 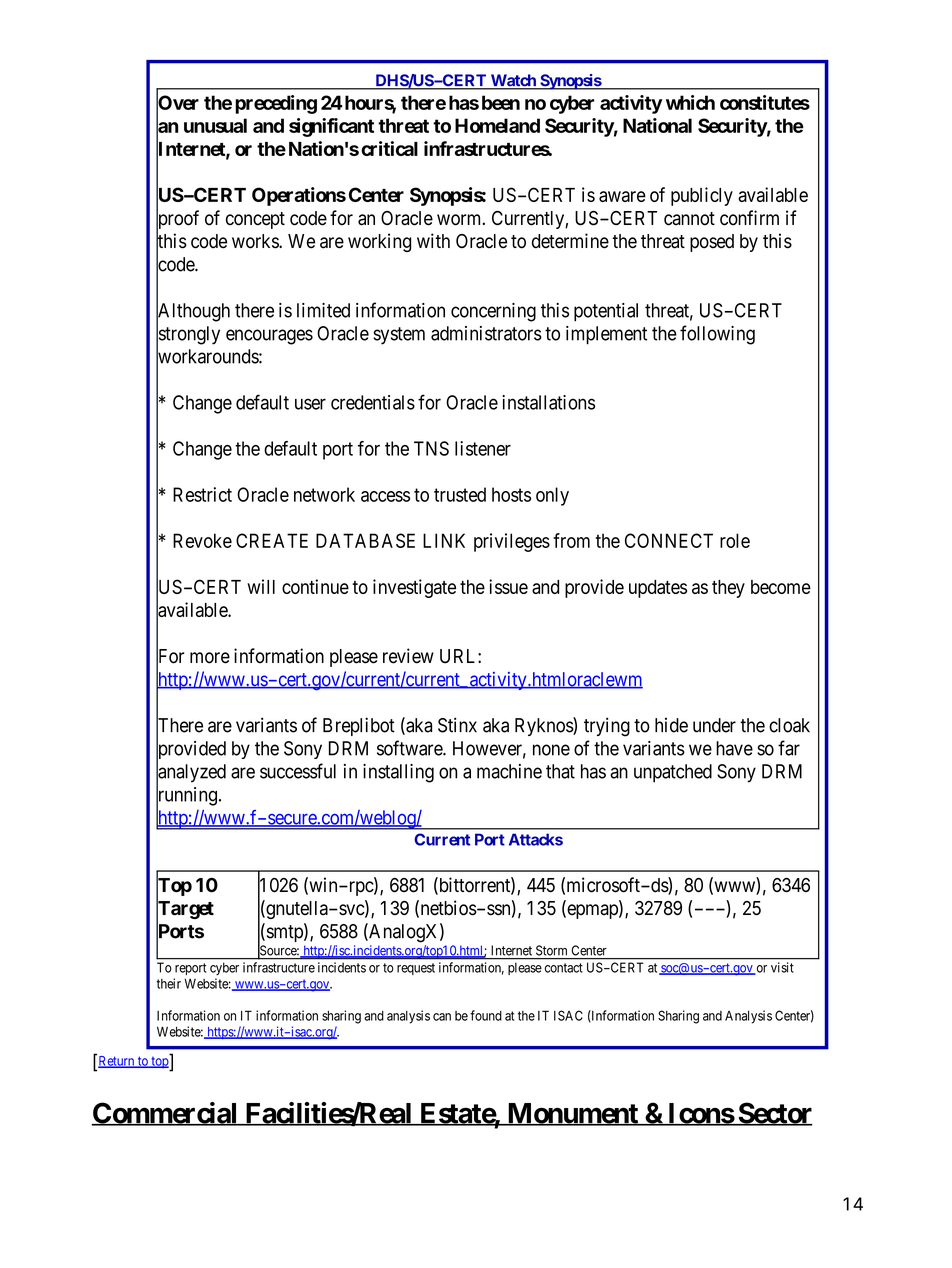 What do you see at coordinates (673, 773) in the screenshot?
I see `unpatched` at bounding box center [673, 773].
